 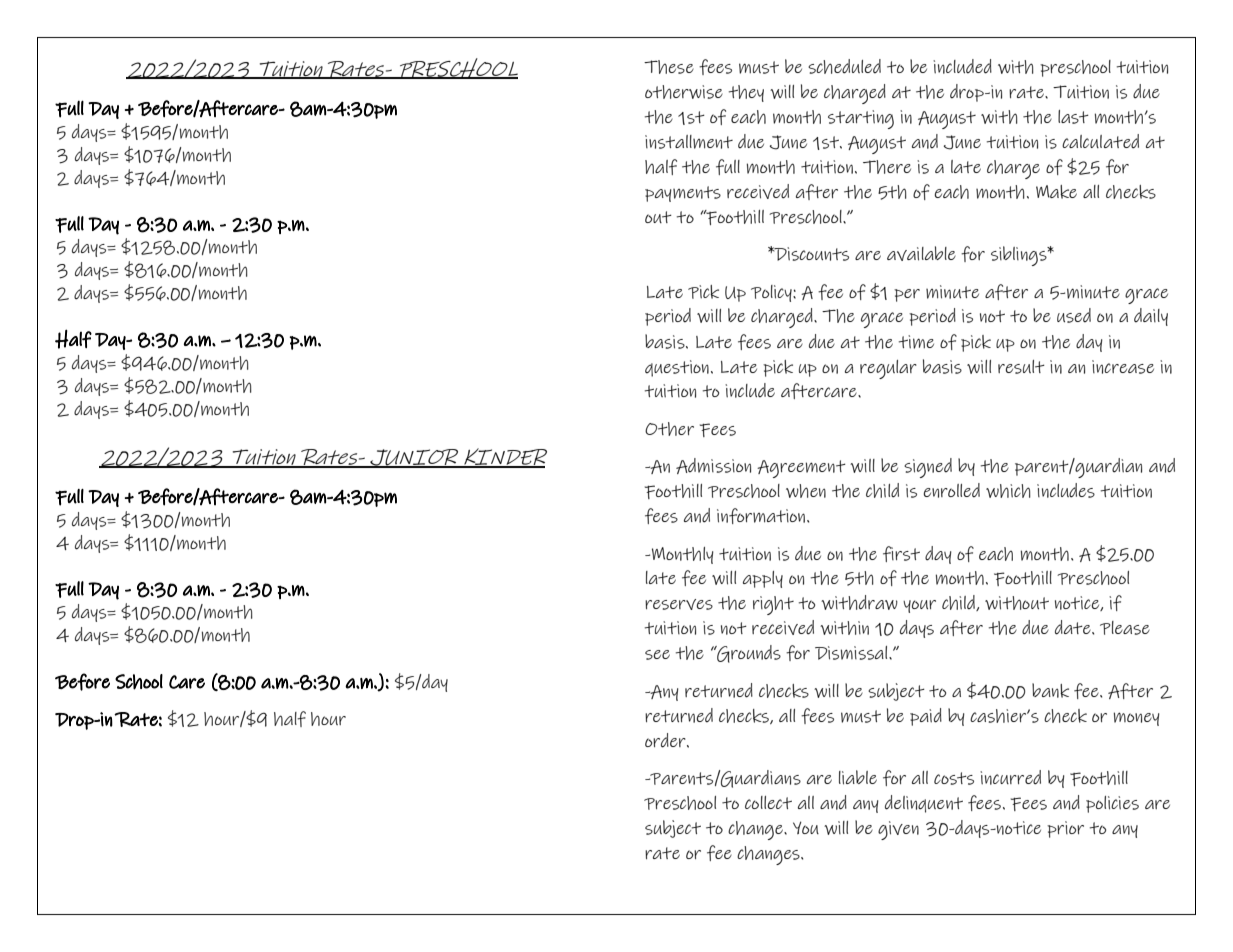 What do you see at coordinates (746, 93) in the screenshot?
I see `they` at bounding box center [746, 93].
